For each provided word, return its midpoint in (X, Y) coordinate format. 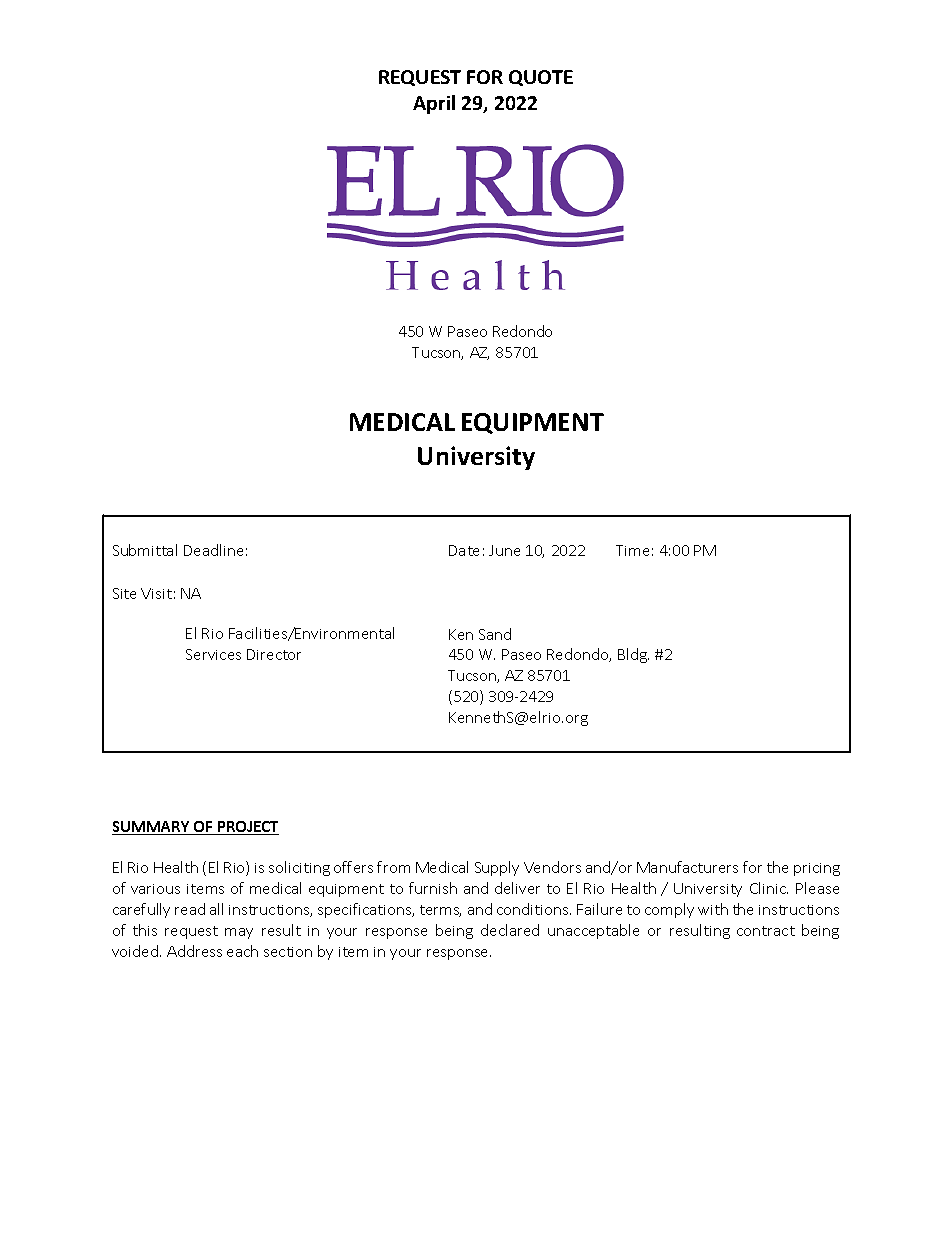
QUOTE (541, 78)
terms (440, 911)
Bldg (633, 655)
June (504, 550)
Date (464, 550)
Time (632, 550)
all (216, 909)
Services (213, 654)
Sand (495, 634)
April (434, 104)
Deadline (213, 550)
